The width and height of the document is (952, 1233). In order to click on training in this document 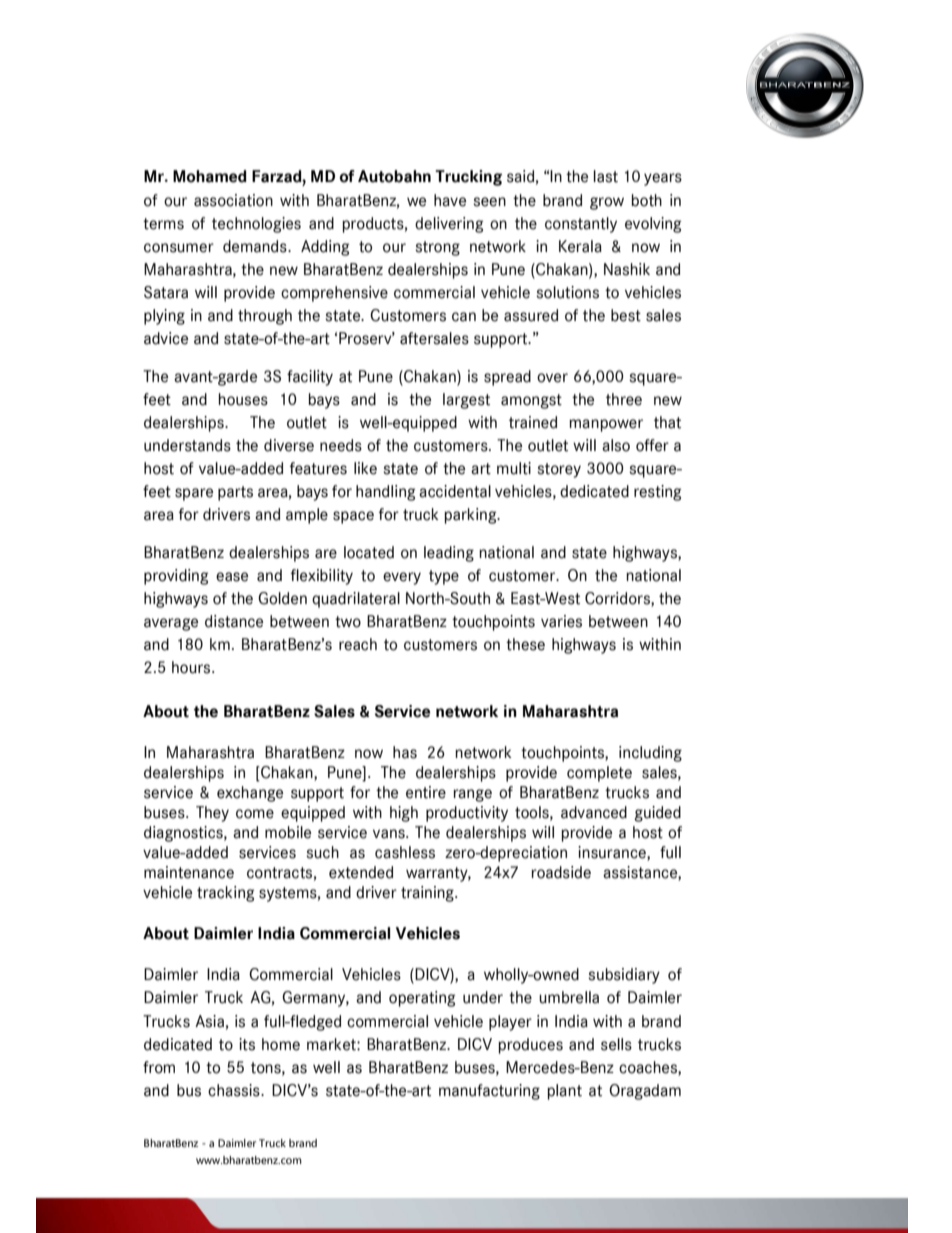, I will do `click(428, 894)`.
